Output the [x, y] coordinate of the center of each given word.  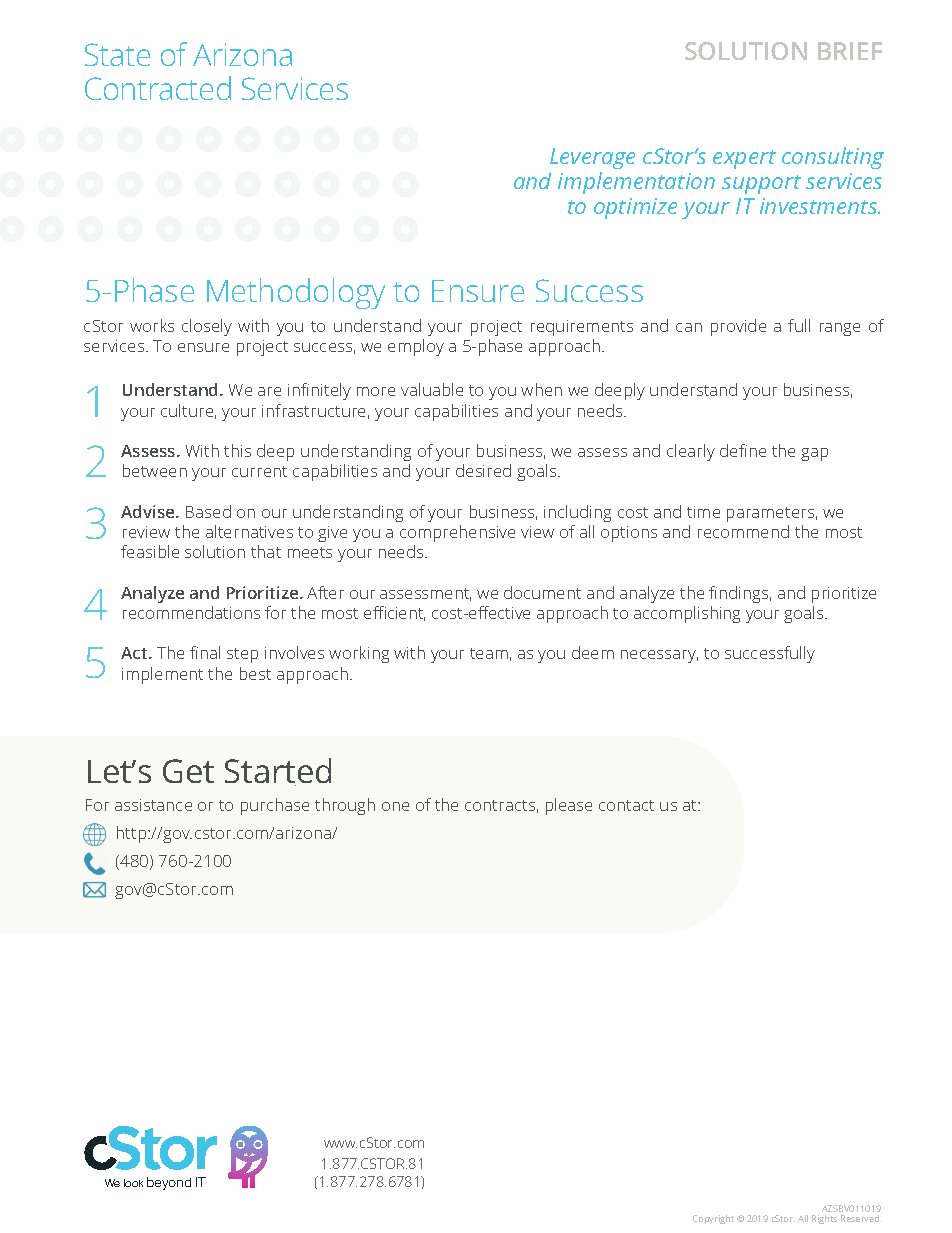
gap [814, 454]
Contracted [158, 88]
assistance [153, 805]
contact [626, 805]
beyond [169, 1183]
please [569, 806]
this [237, 450]
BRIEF [850, 51]
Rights [824, 1219]
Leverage [592, 158]
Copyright [713, 1219]
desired [483, 470]
